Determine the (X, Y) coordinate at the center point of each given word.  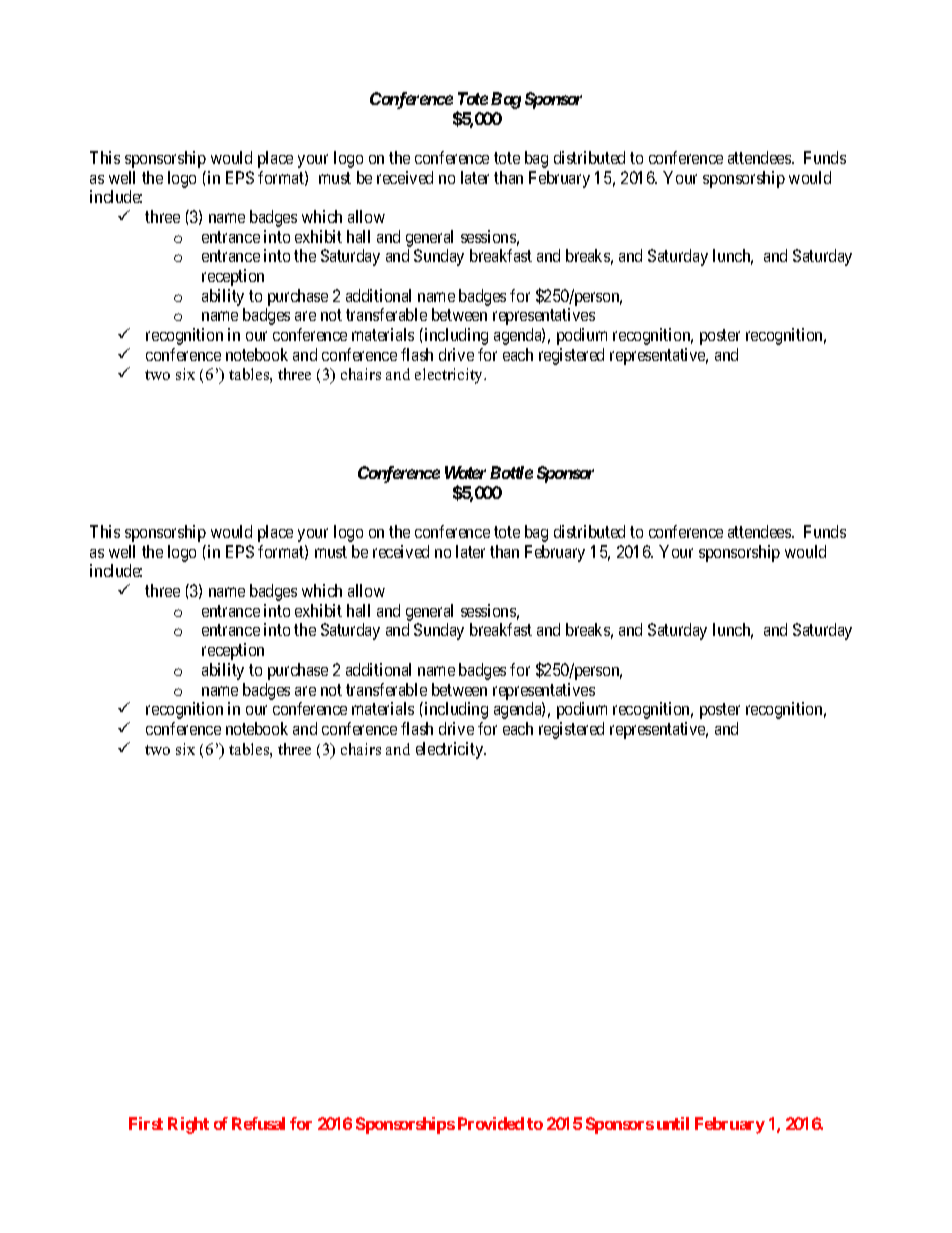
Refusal (258, 1123)
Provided (491, 1123)
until (673, 1123)
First (146, 1123)
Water (465, 472)
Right (188, 1125)
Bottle (511, 472)
